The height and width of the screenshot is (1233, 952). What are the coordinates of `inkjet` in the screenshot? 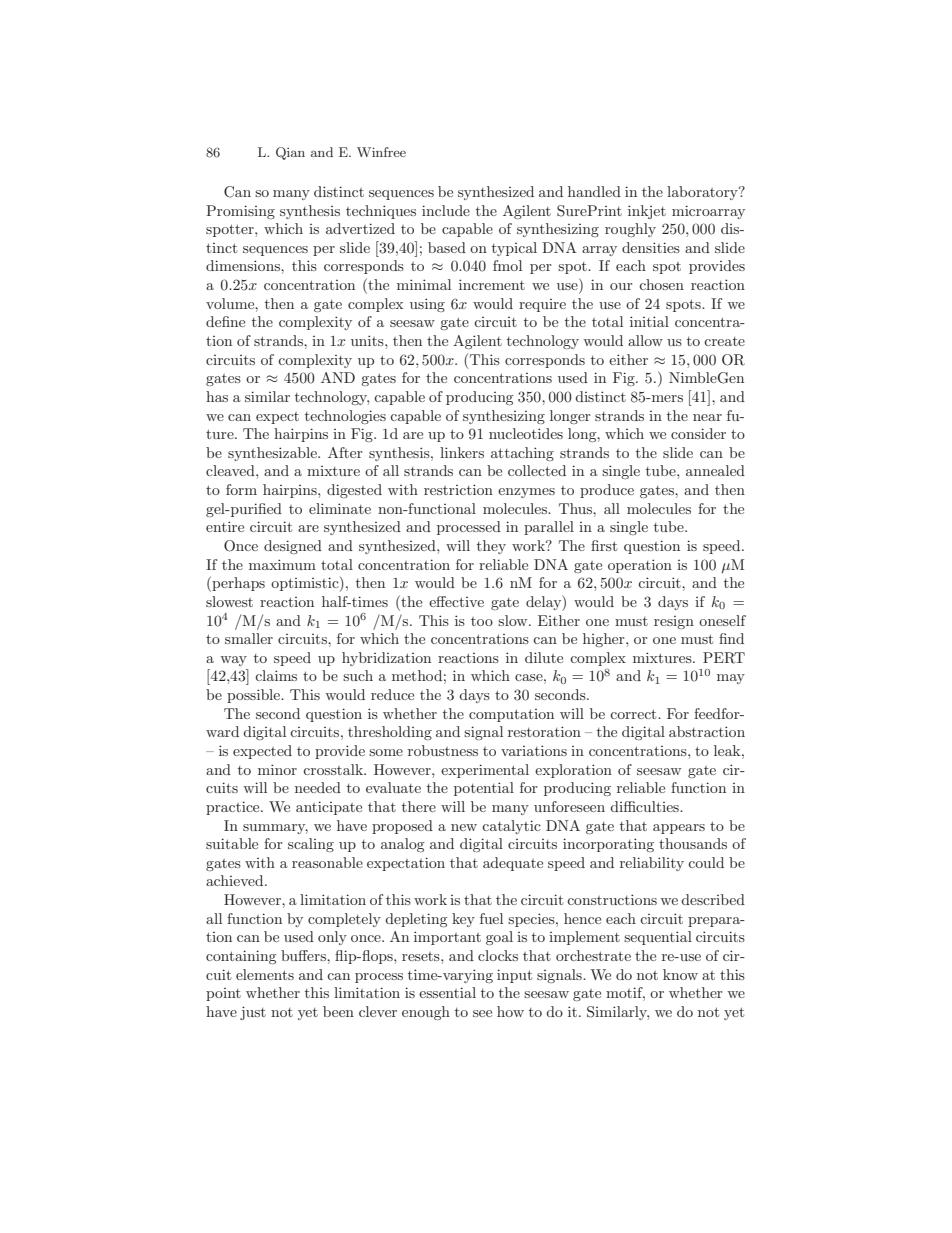 It's located at (647, 212).
